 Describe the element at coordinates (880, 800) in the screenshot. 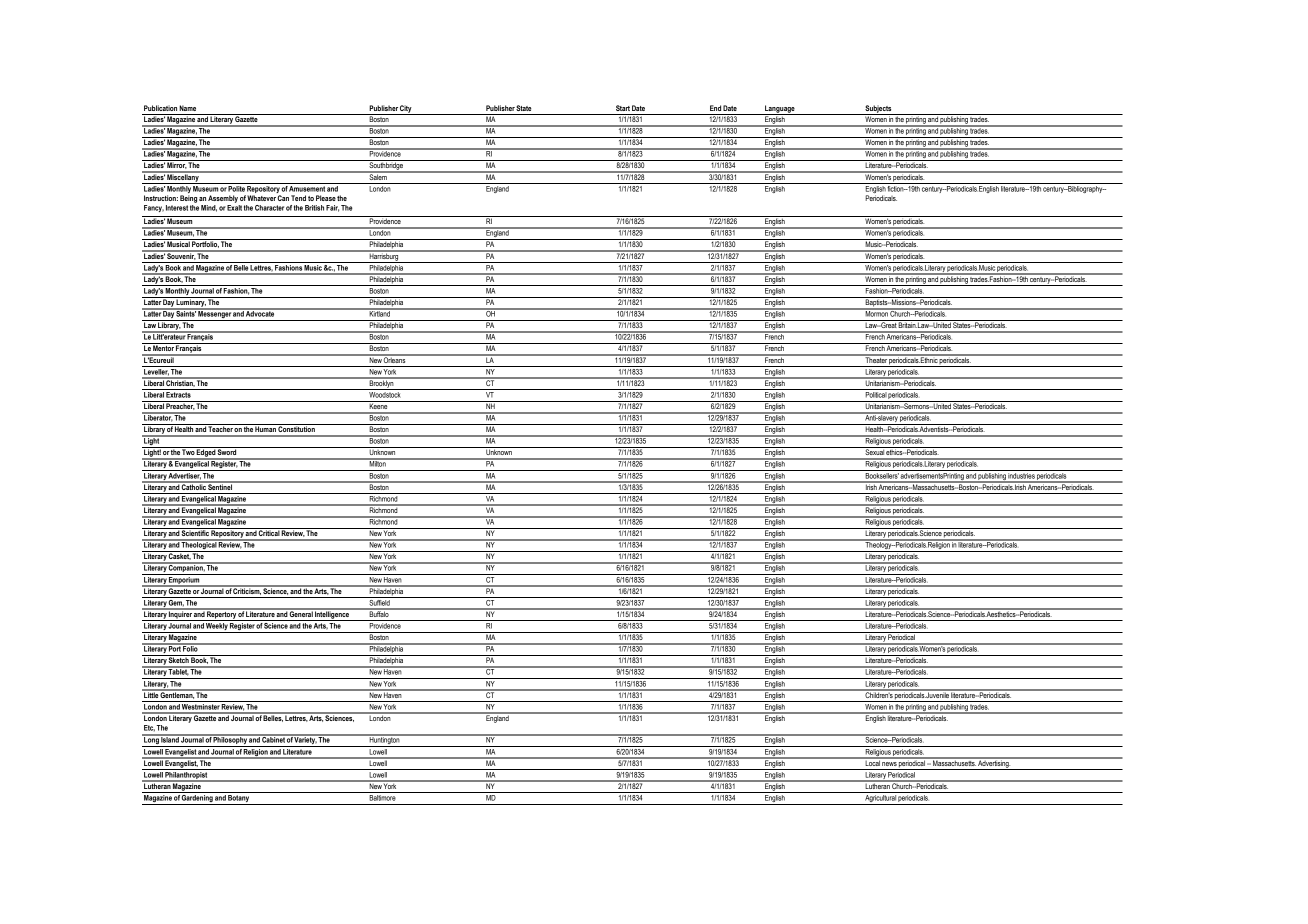

I see `Agricultural` at that location.
